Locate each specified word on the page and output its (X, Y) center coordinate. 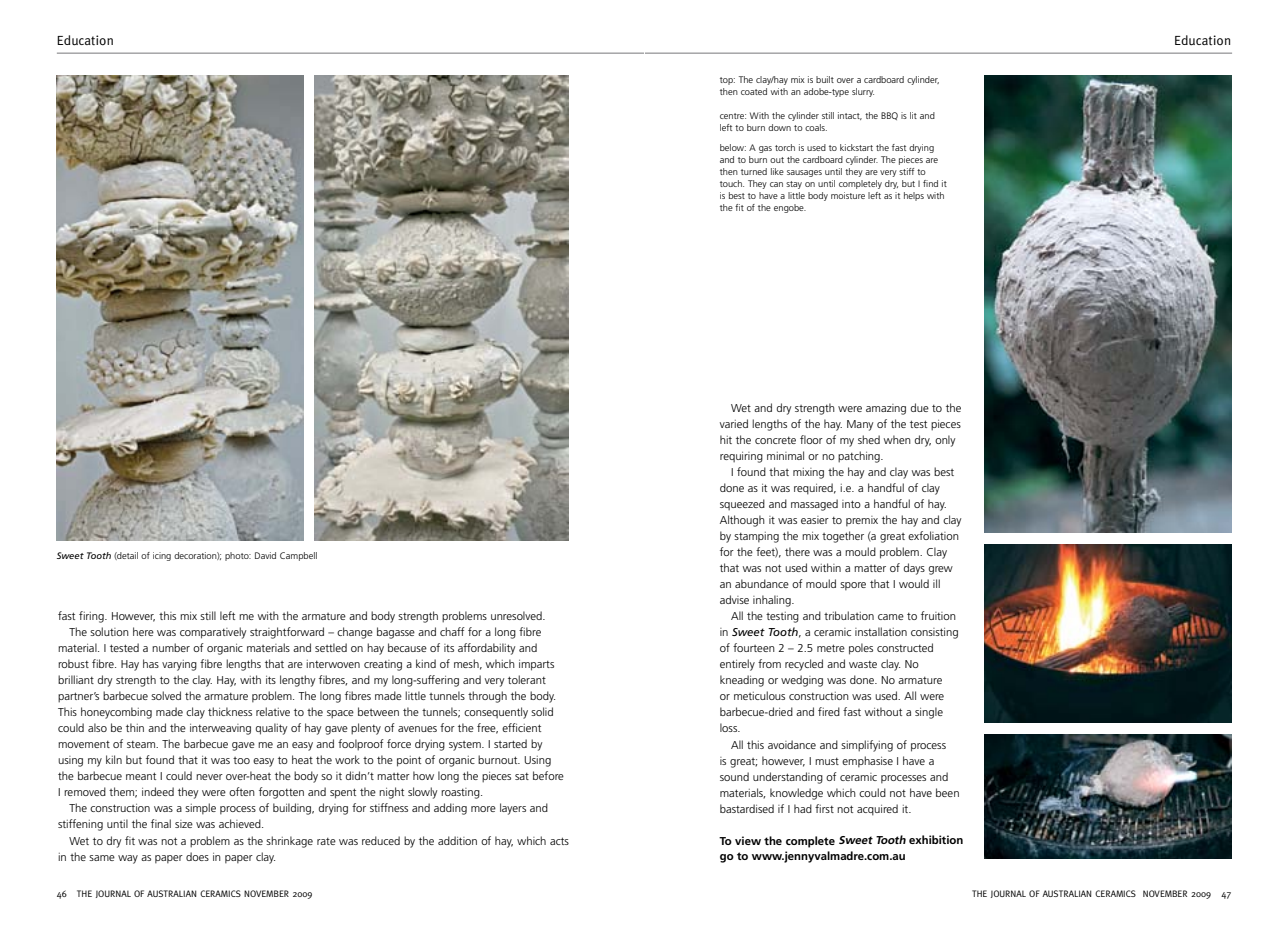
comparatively (213, 633)
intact (850, 116)
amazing (886, 409)
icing (162, 556)
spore (853, 586)
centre (733, 116)
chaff (452, 631)
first (824, 808)
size (184, 824)
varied (734, 423)
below (733, 147)
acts (559, 841)
